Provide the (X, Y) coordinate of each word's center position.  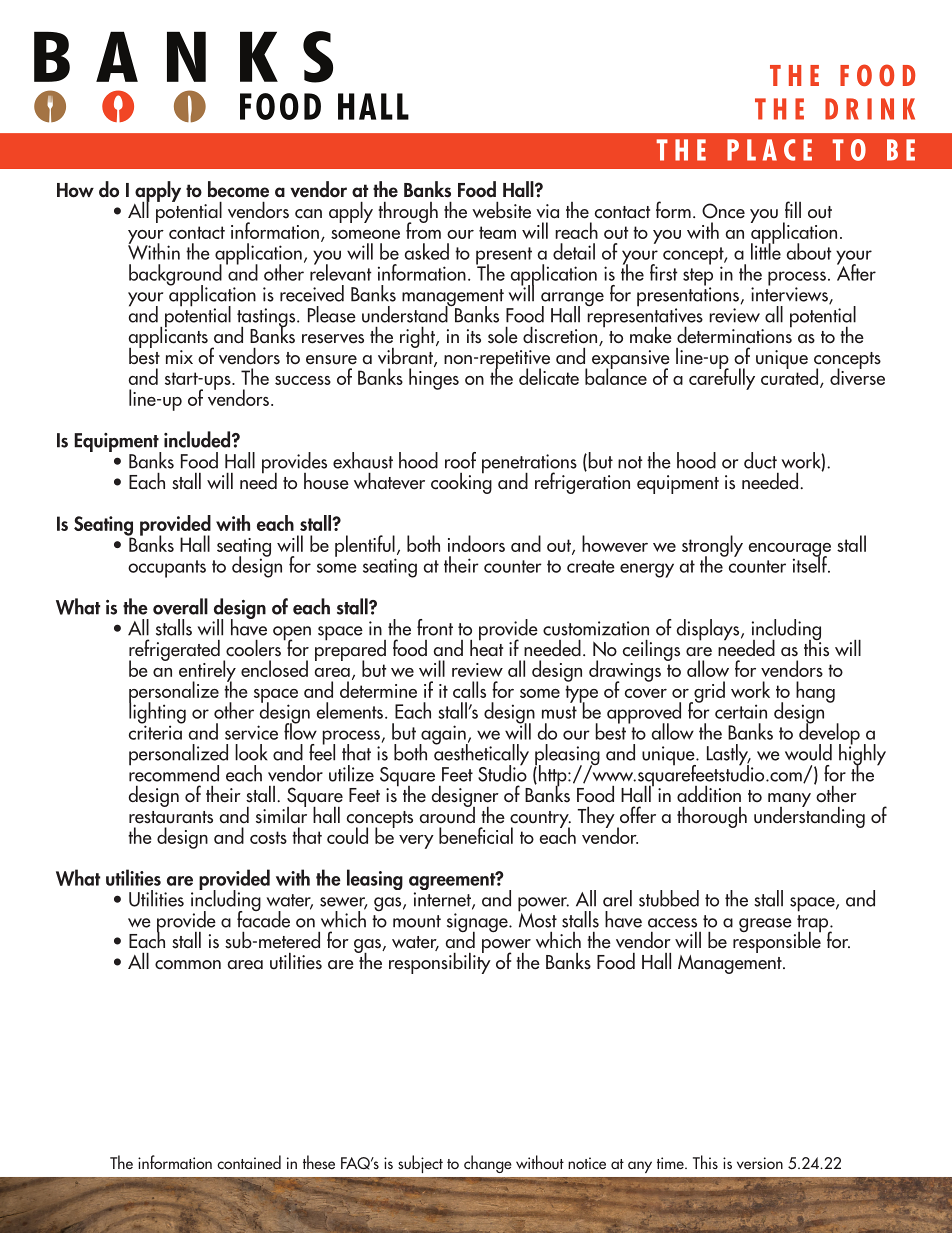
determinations (734, 334)
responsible (777, 941)
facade (263, 918)
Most (537, 919)
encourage (789, 551)
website (501, 210)
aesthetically (481, 755)
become (238, 189)
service (251, 732)
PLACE (769, 150)
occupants (167, 569)
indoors (476, 543)
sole (503, 335)
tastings (267, 319)
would (808, 752)
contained (249, 1162)
